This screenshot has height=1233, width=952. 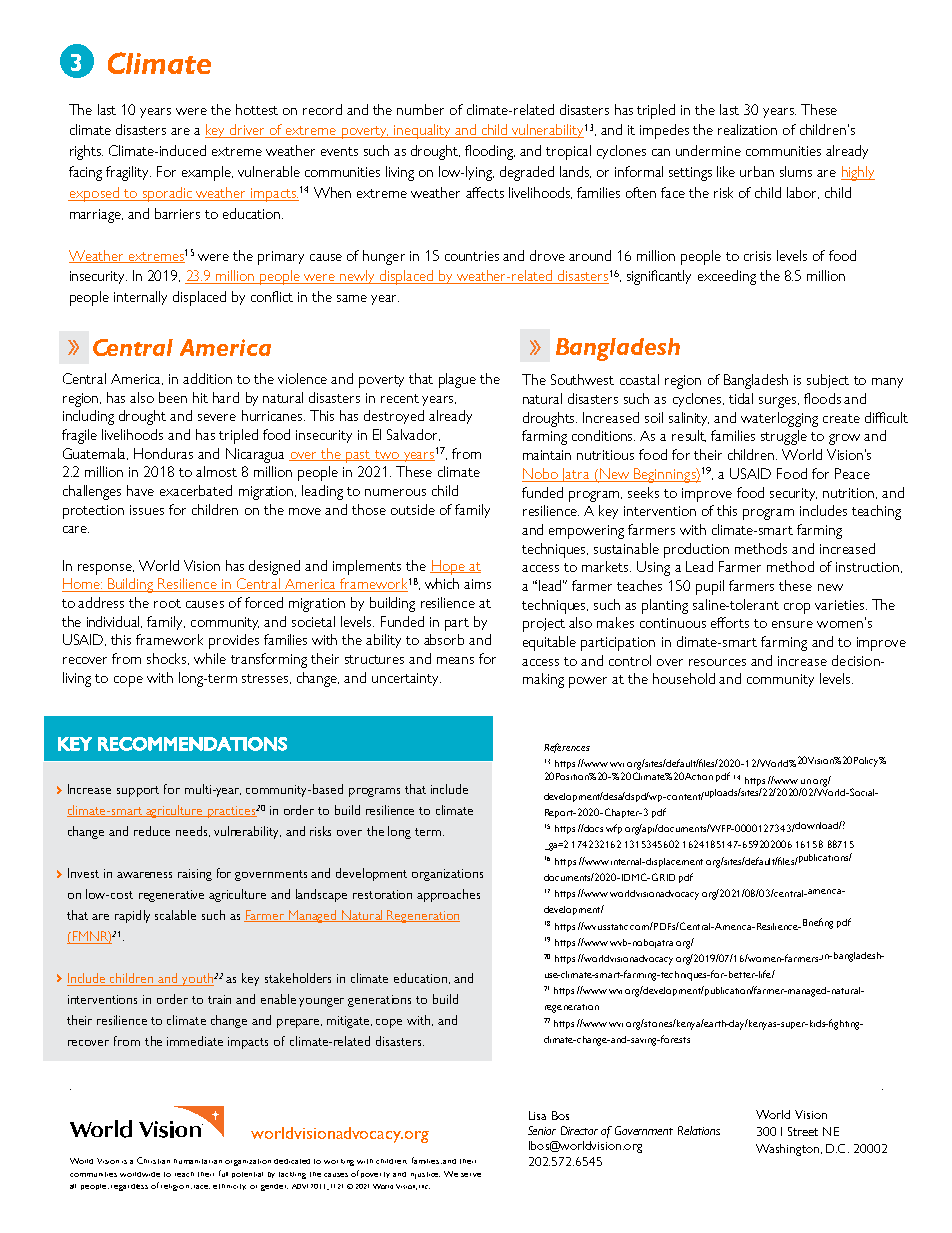 I want to click on flooding, so click(x=490, y=152).
